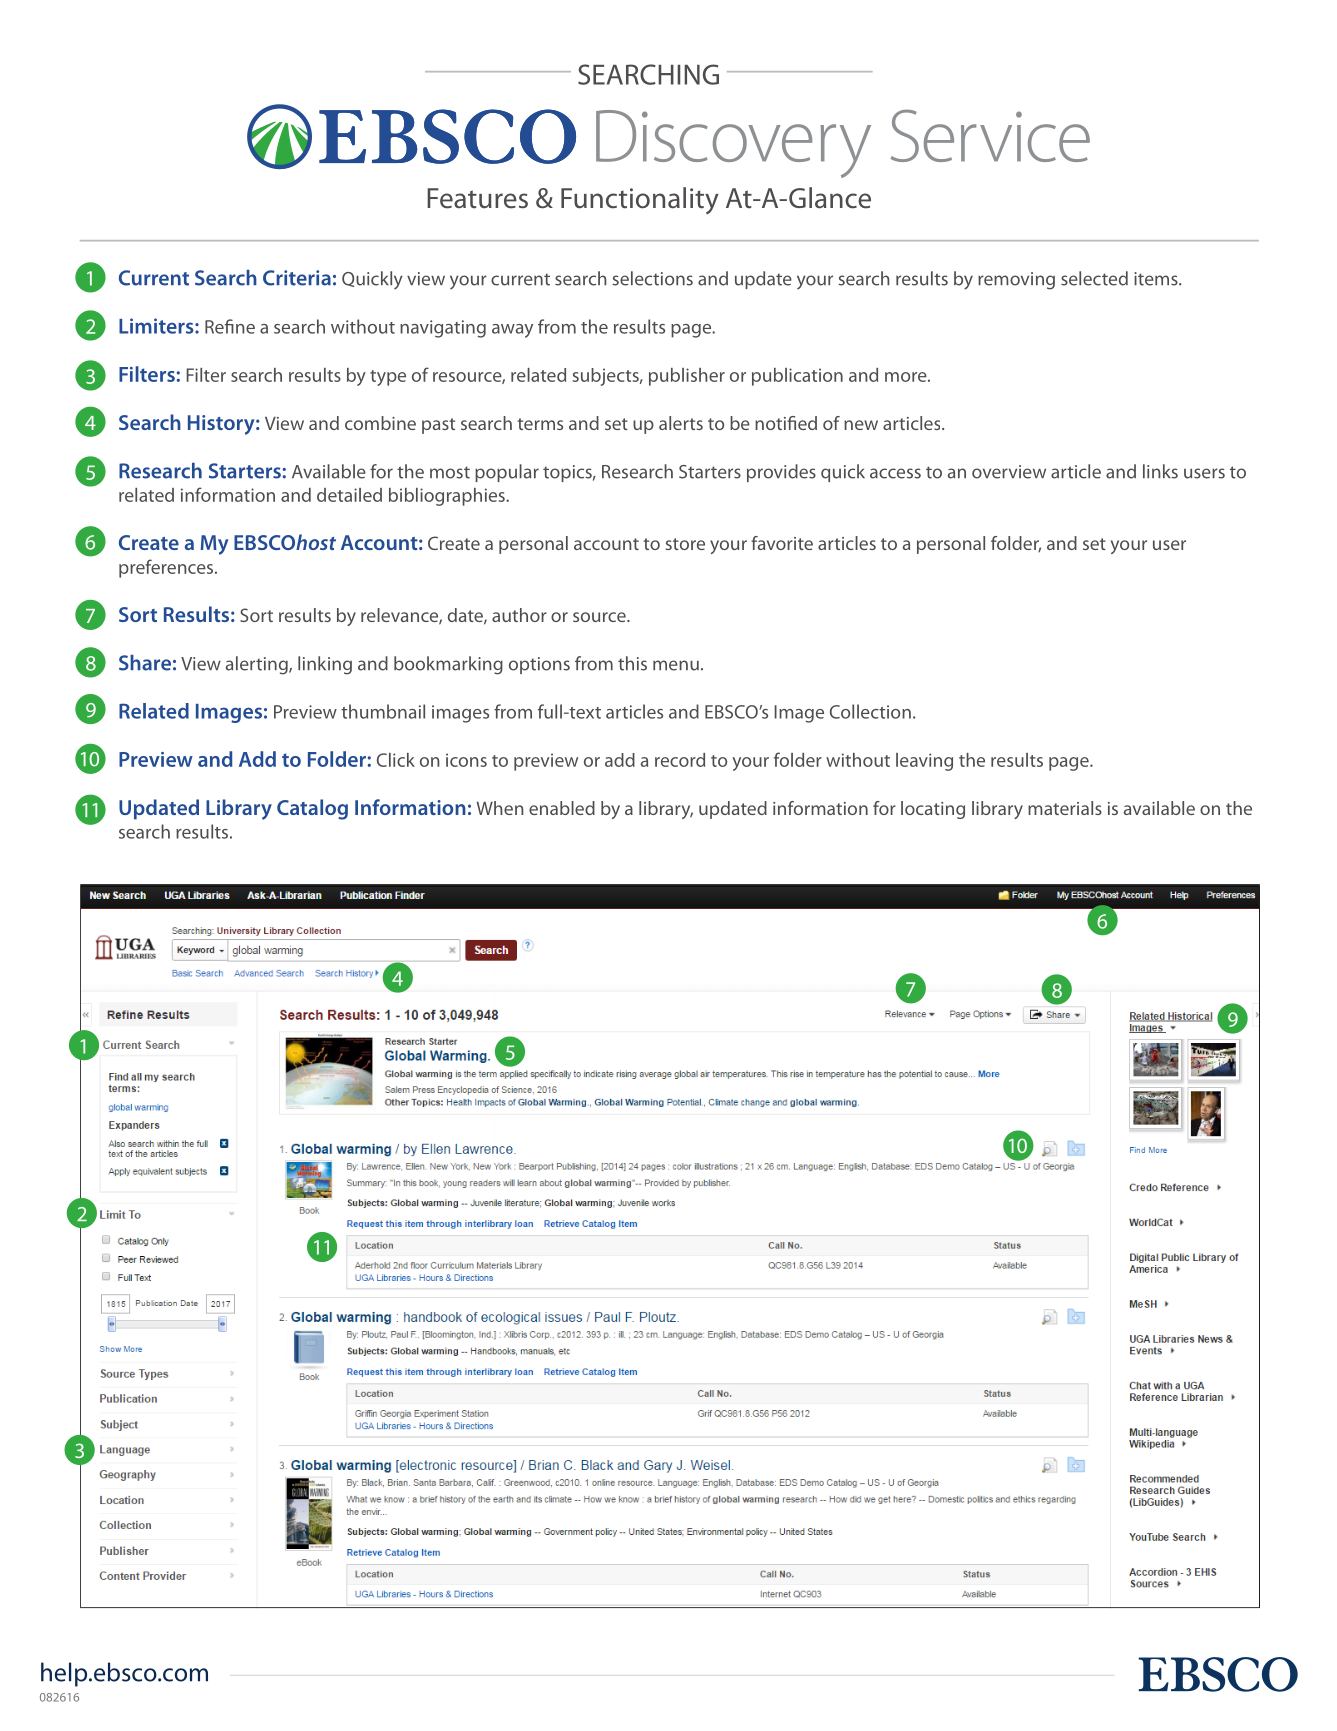 The height and width of the screenshot is (1731, 1337). I want to click on Functionality, so click(640, 200).
